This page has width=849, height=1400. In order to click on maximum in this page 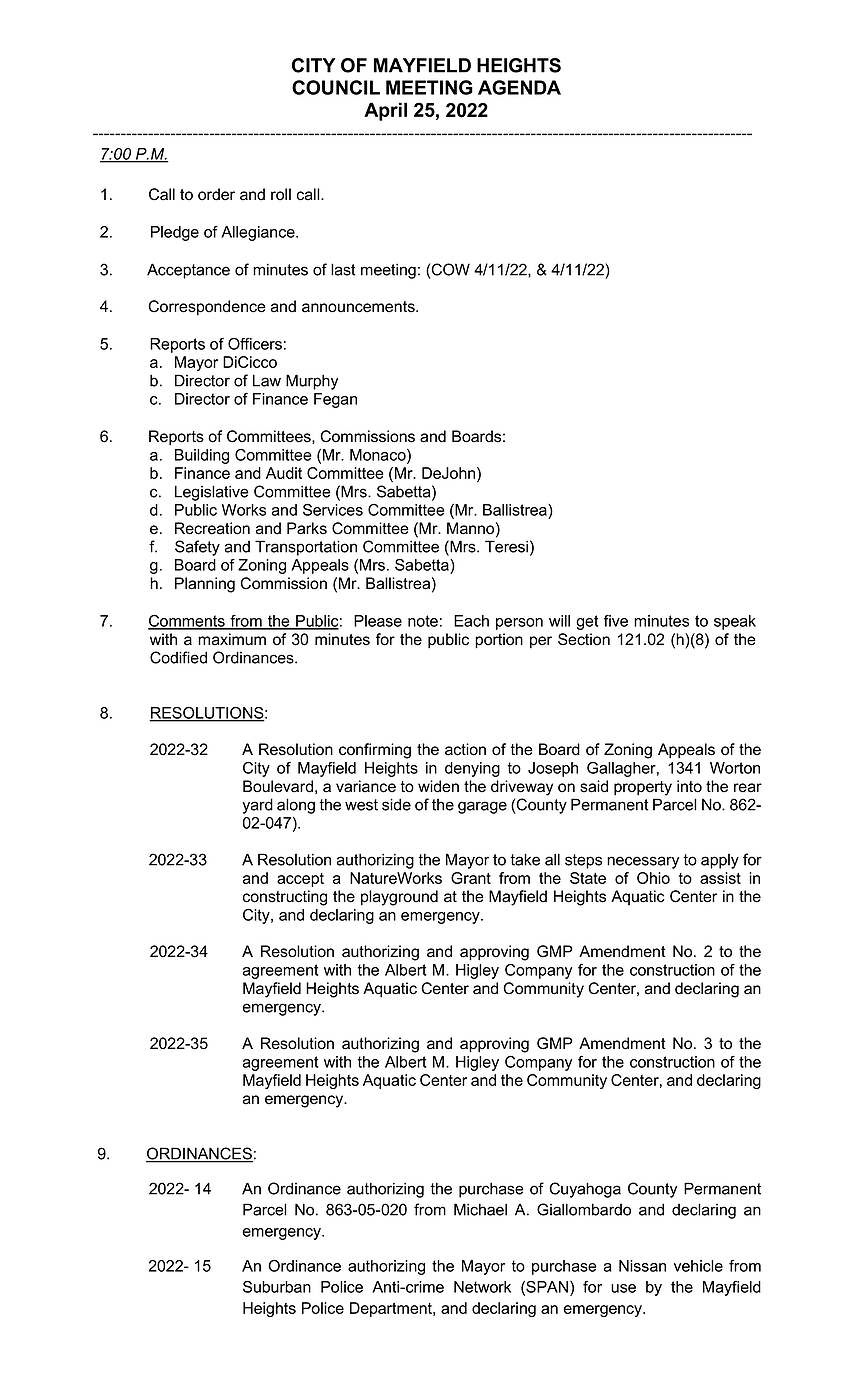, I will do `click(232, 639)`.
